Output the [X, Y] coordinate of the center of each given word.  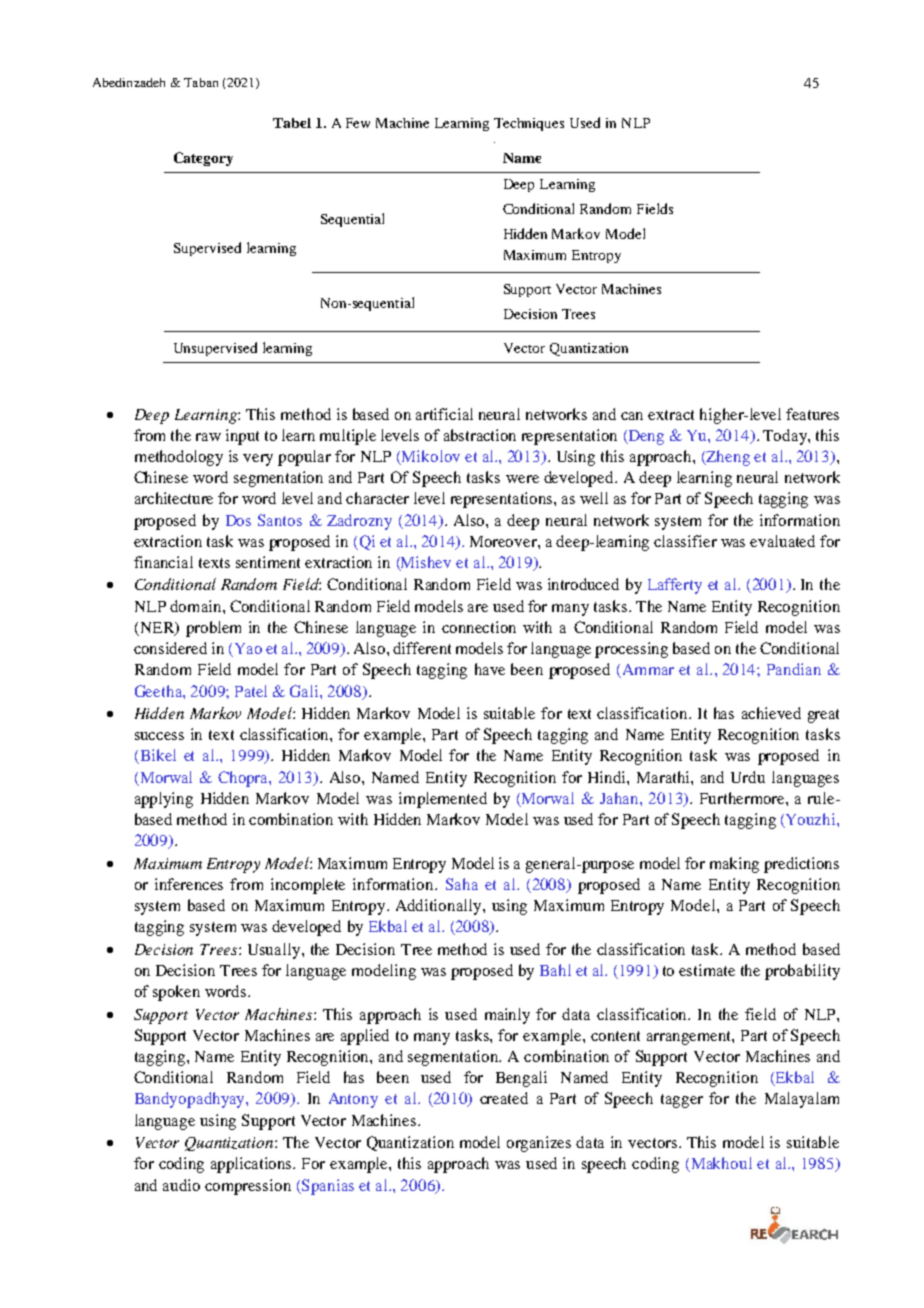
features [812, 414]
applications [253, 1165]
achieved [771, 713]
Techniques [529, 124]
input [242, 437]
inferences [189, 884]
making [734, 865]
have [490, 669]
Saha [462, 884]
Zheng [727, 458]
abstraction [480, 435]
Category [203, 159]
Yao [247, 650]
